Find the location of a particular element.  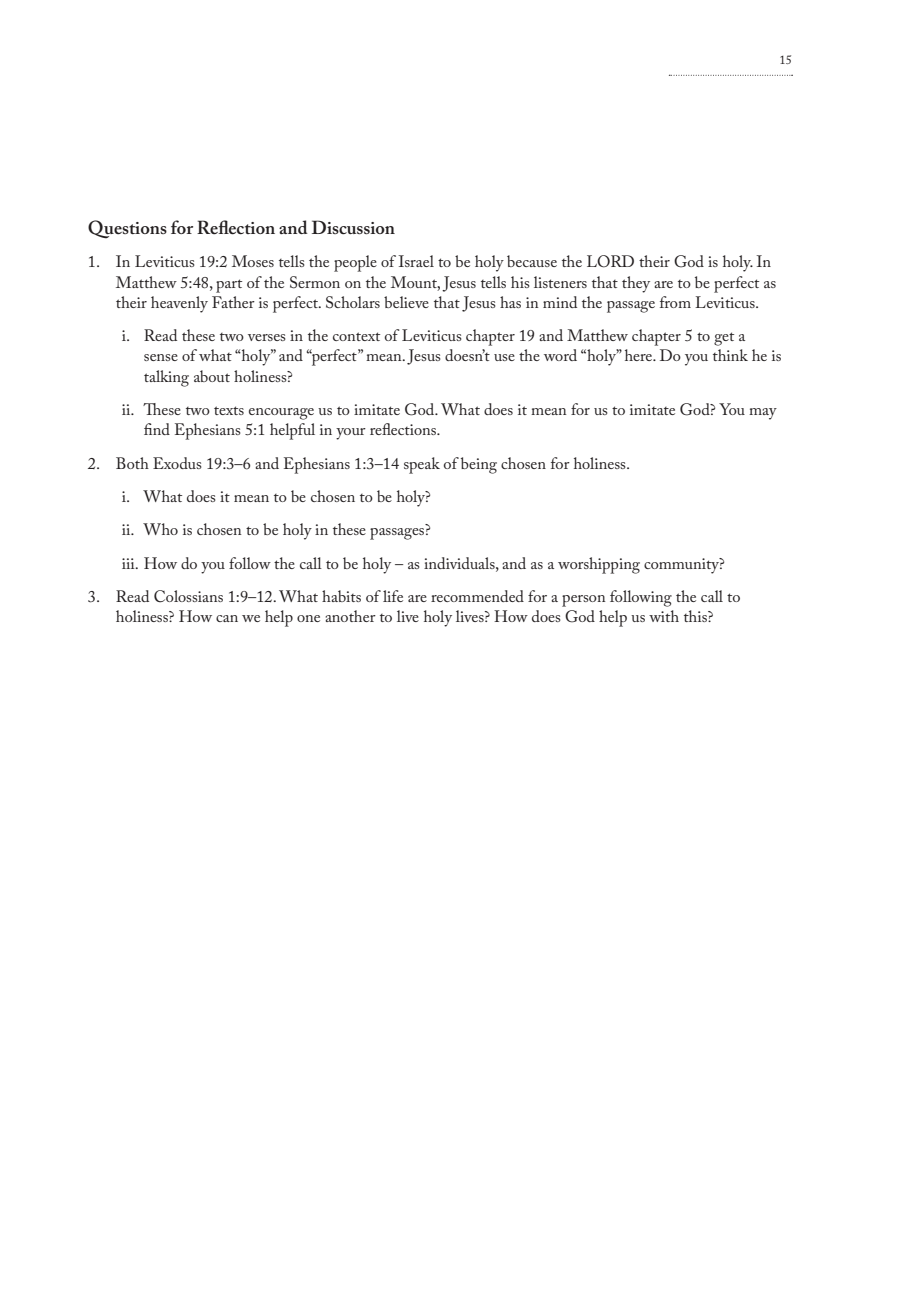

Who is located at coordinates (160, 529).
